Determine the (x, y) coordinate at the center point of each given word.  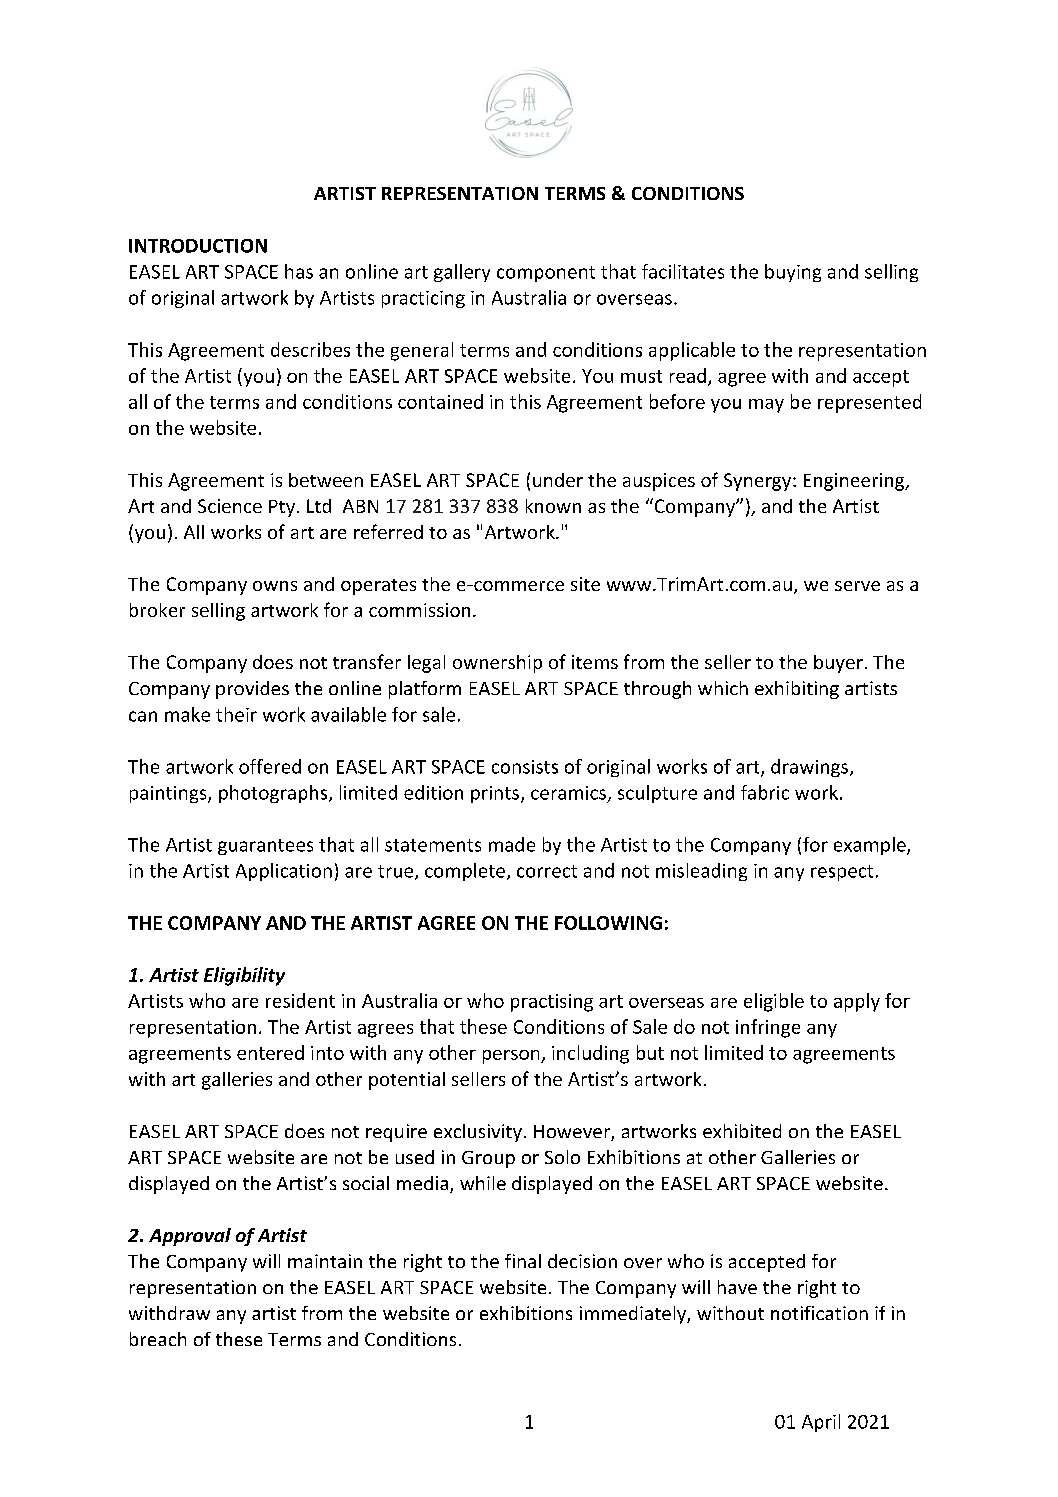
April (821, 1423)
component (546, 274)
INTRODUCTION (198, 246)
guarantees (265, 847)
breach (158, 1339)
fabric (765, 792)
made (512, 844)
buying (793, 273)
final (523, 1261)
